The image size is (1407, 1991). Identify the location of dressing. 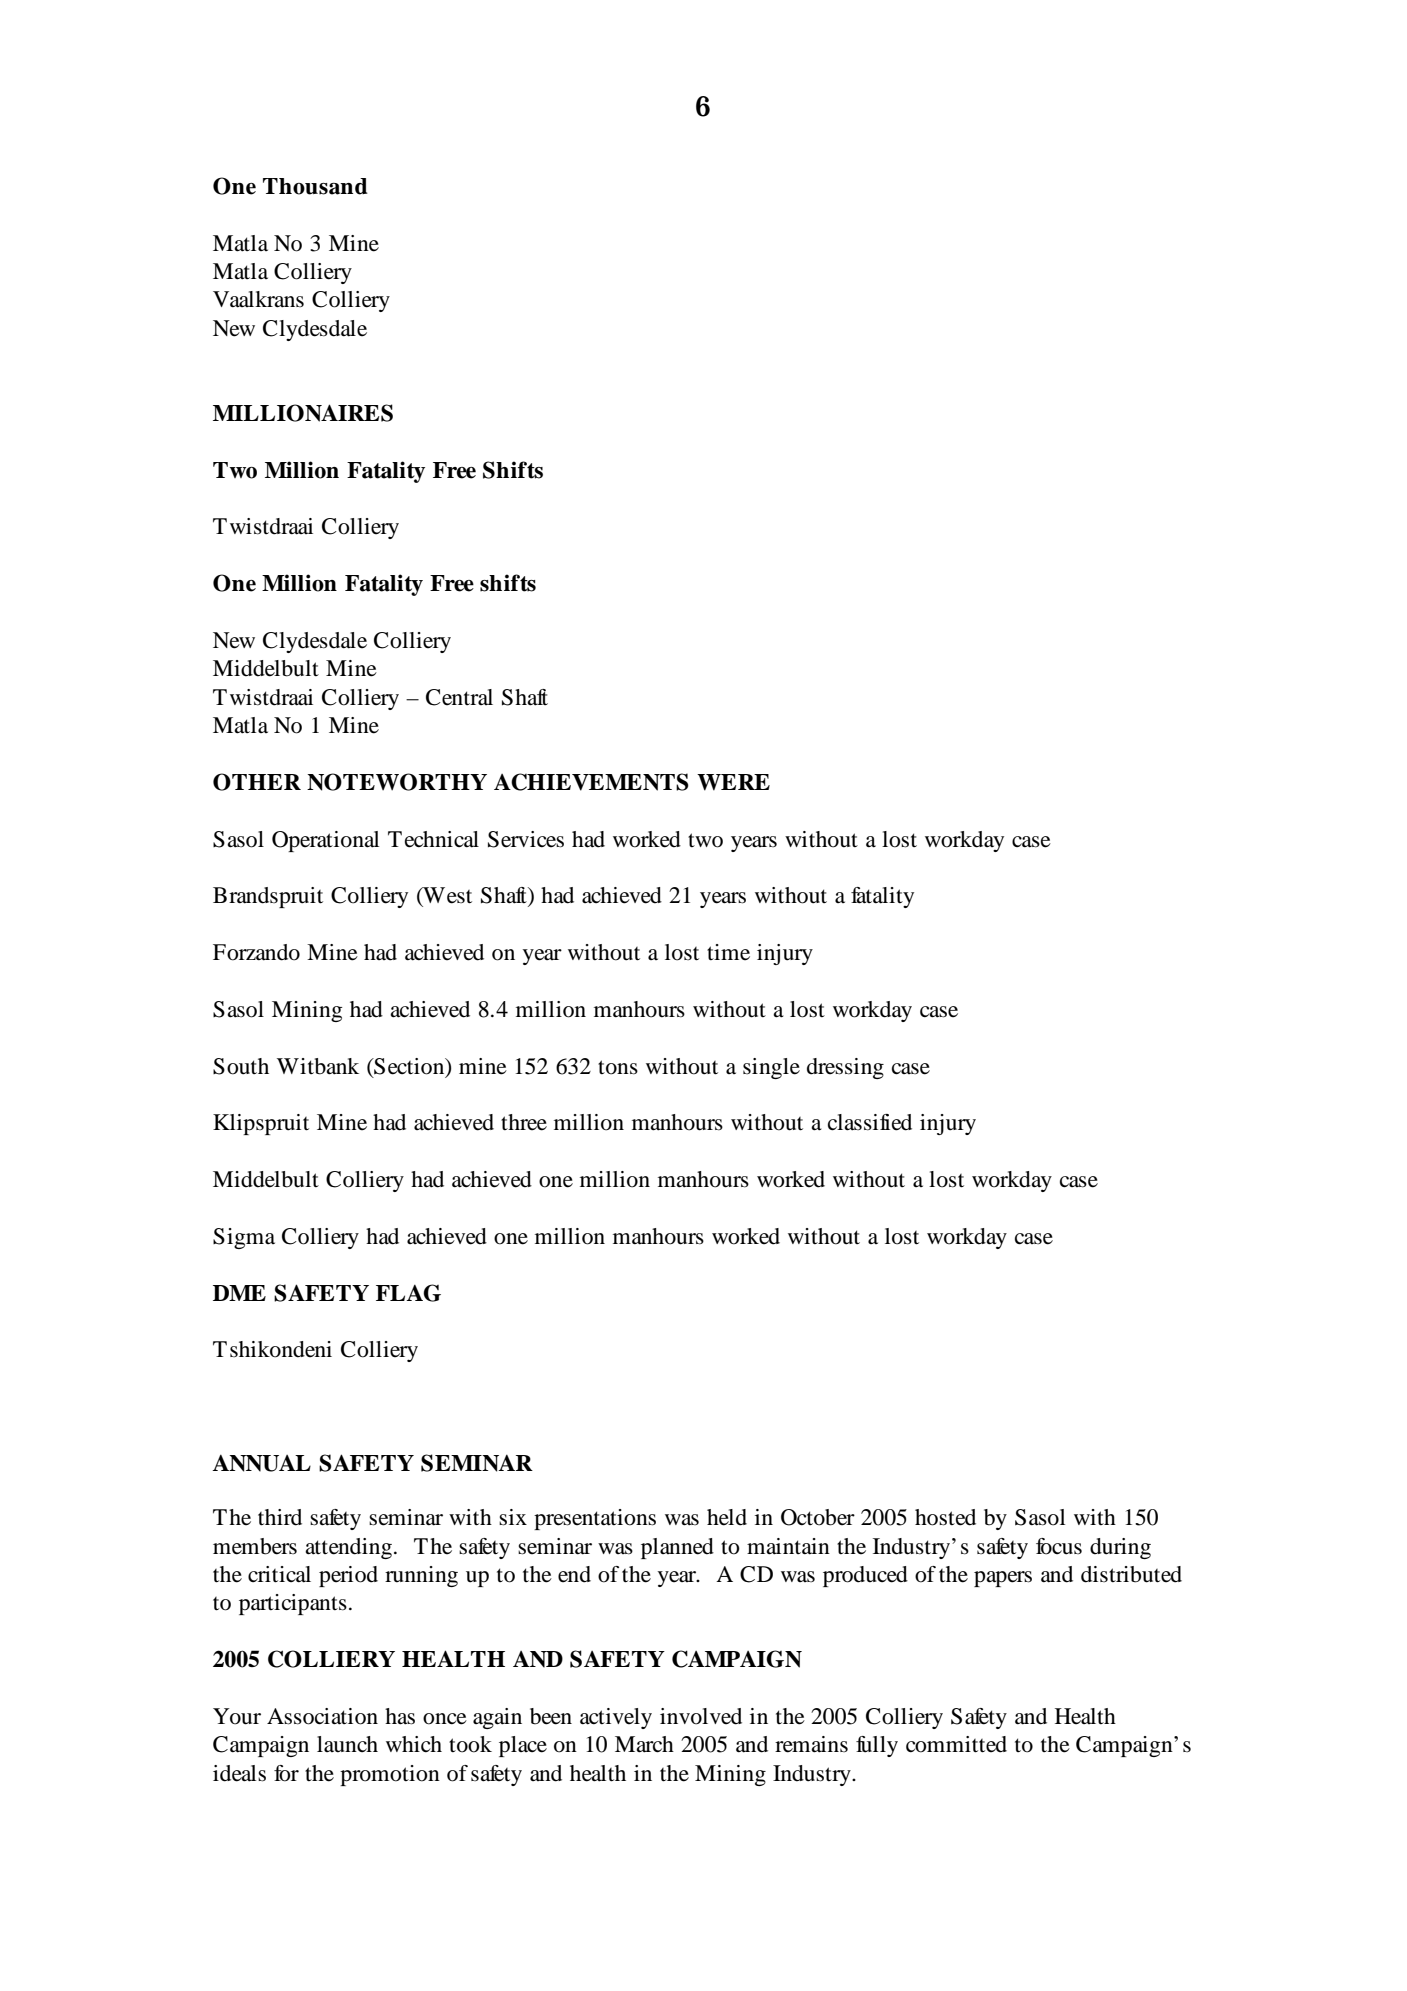
(845, 1068).
